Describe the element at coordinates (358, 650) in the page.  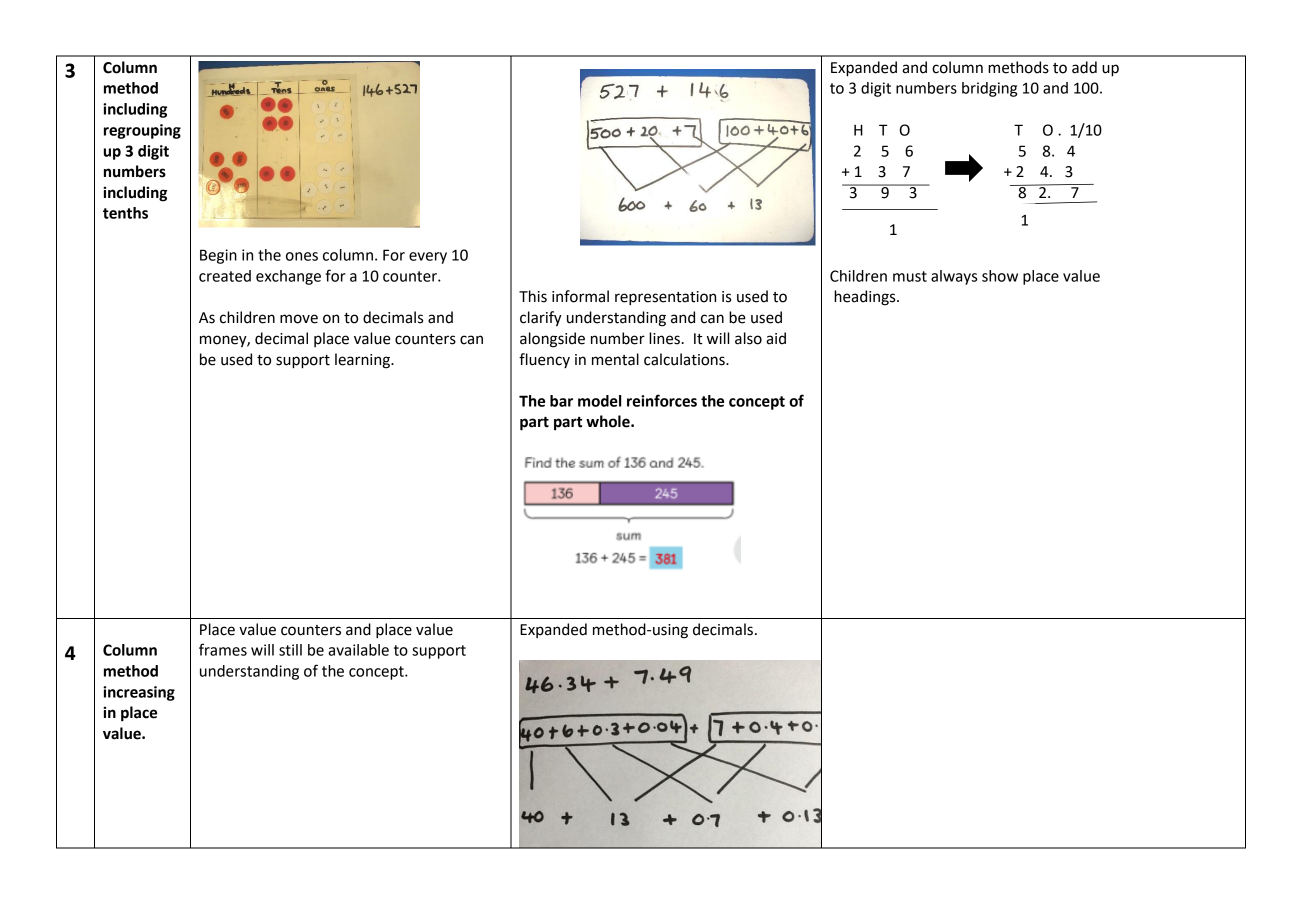
I see `available` at that location.
